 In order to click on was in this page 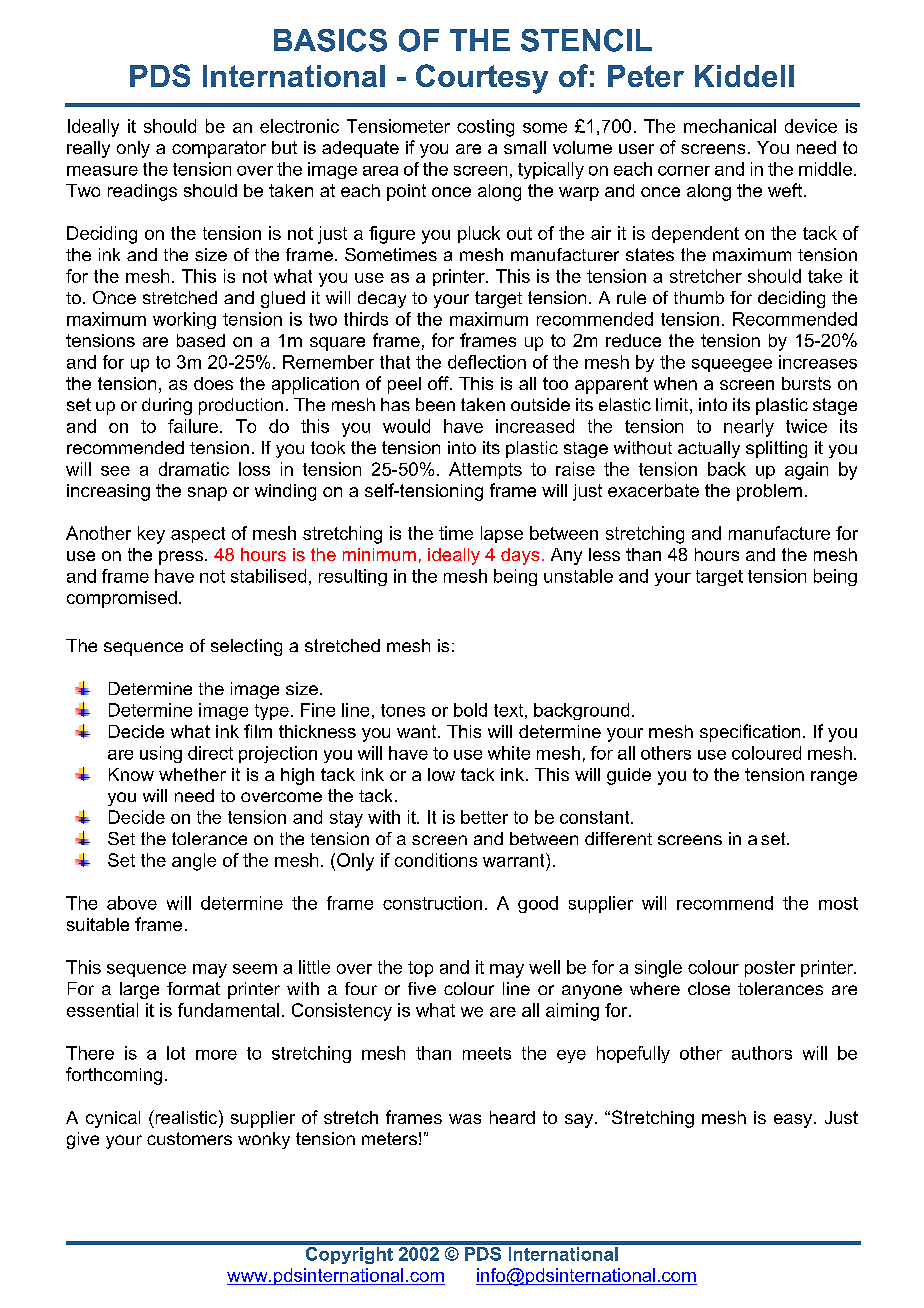, I will do `click(465, 1119)`.
